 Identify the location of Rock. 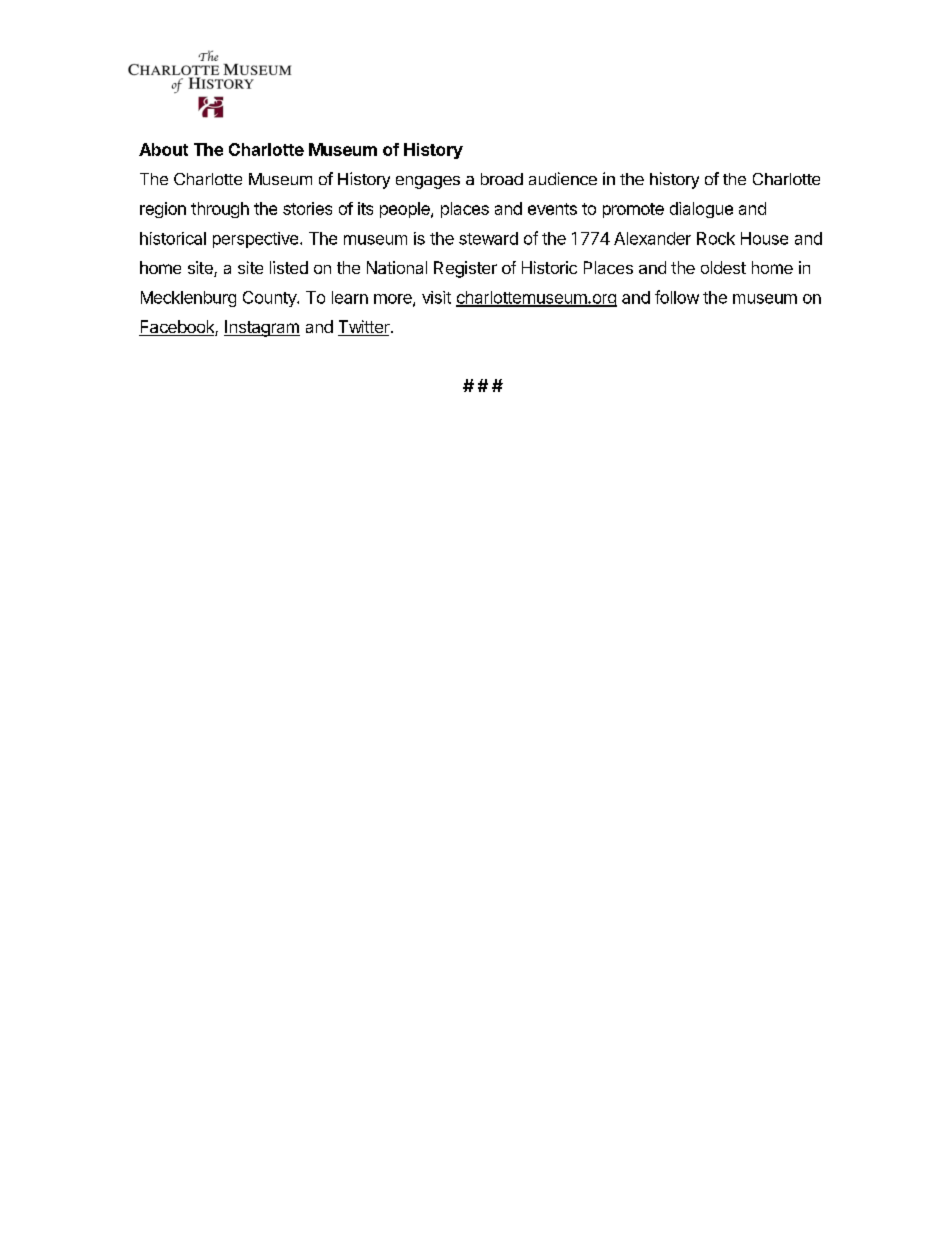
(716, 238).
